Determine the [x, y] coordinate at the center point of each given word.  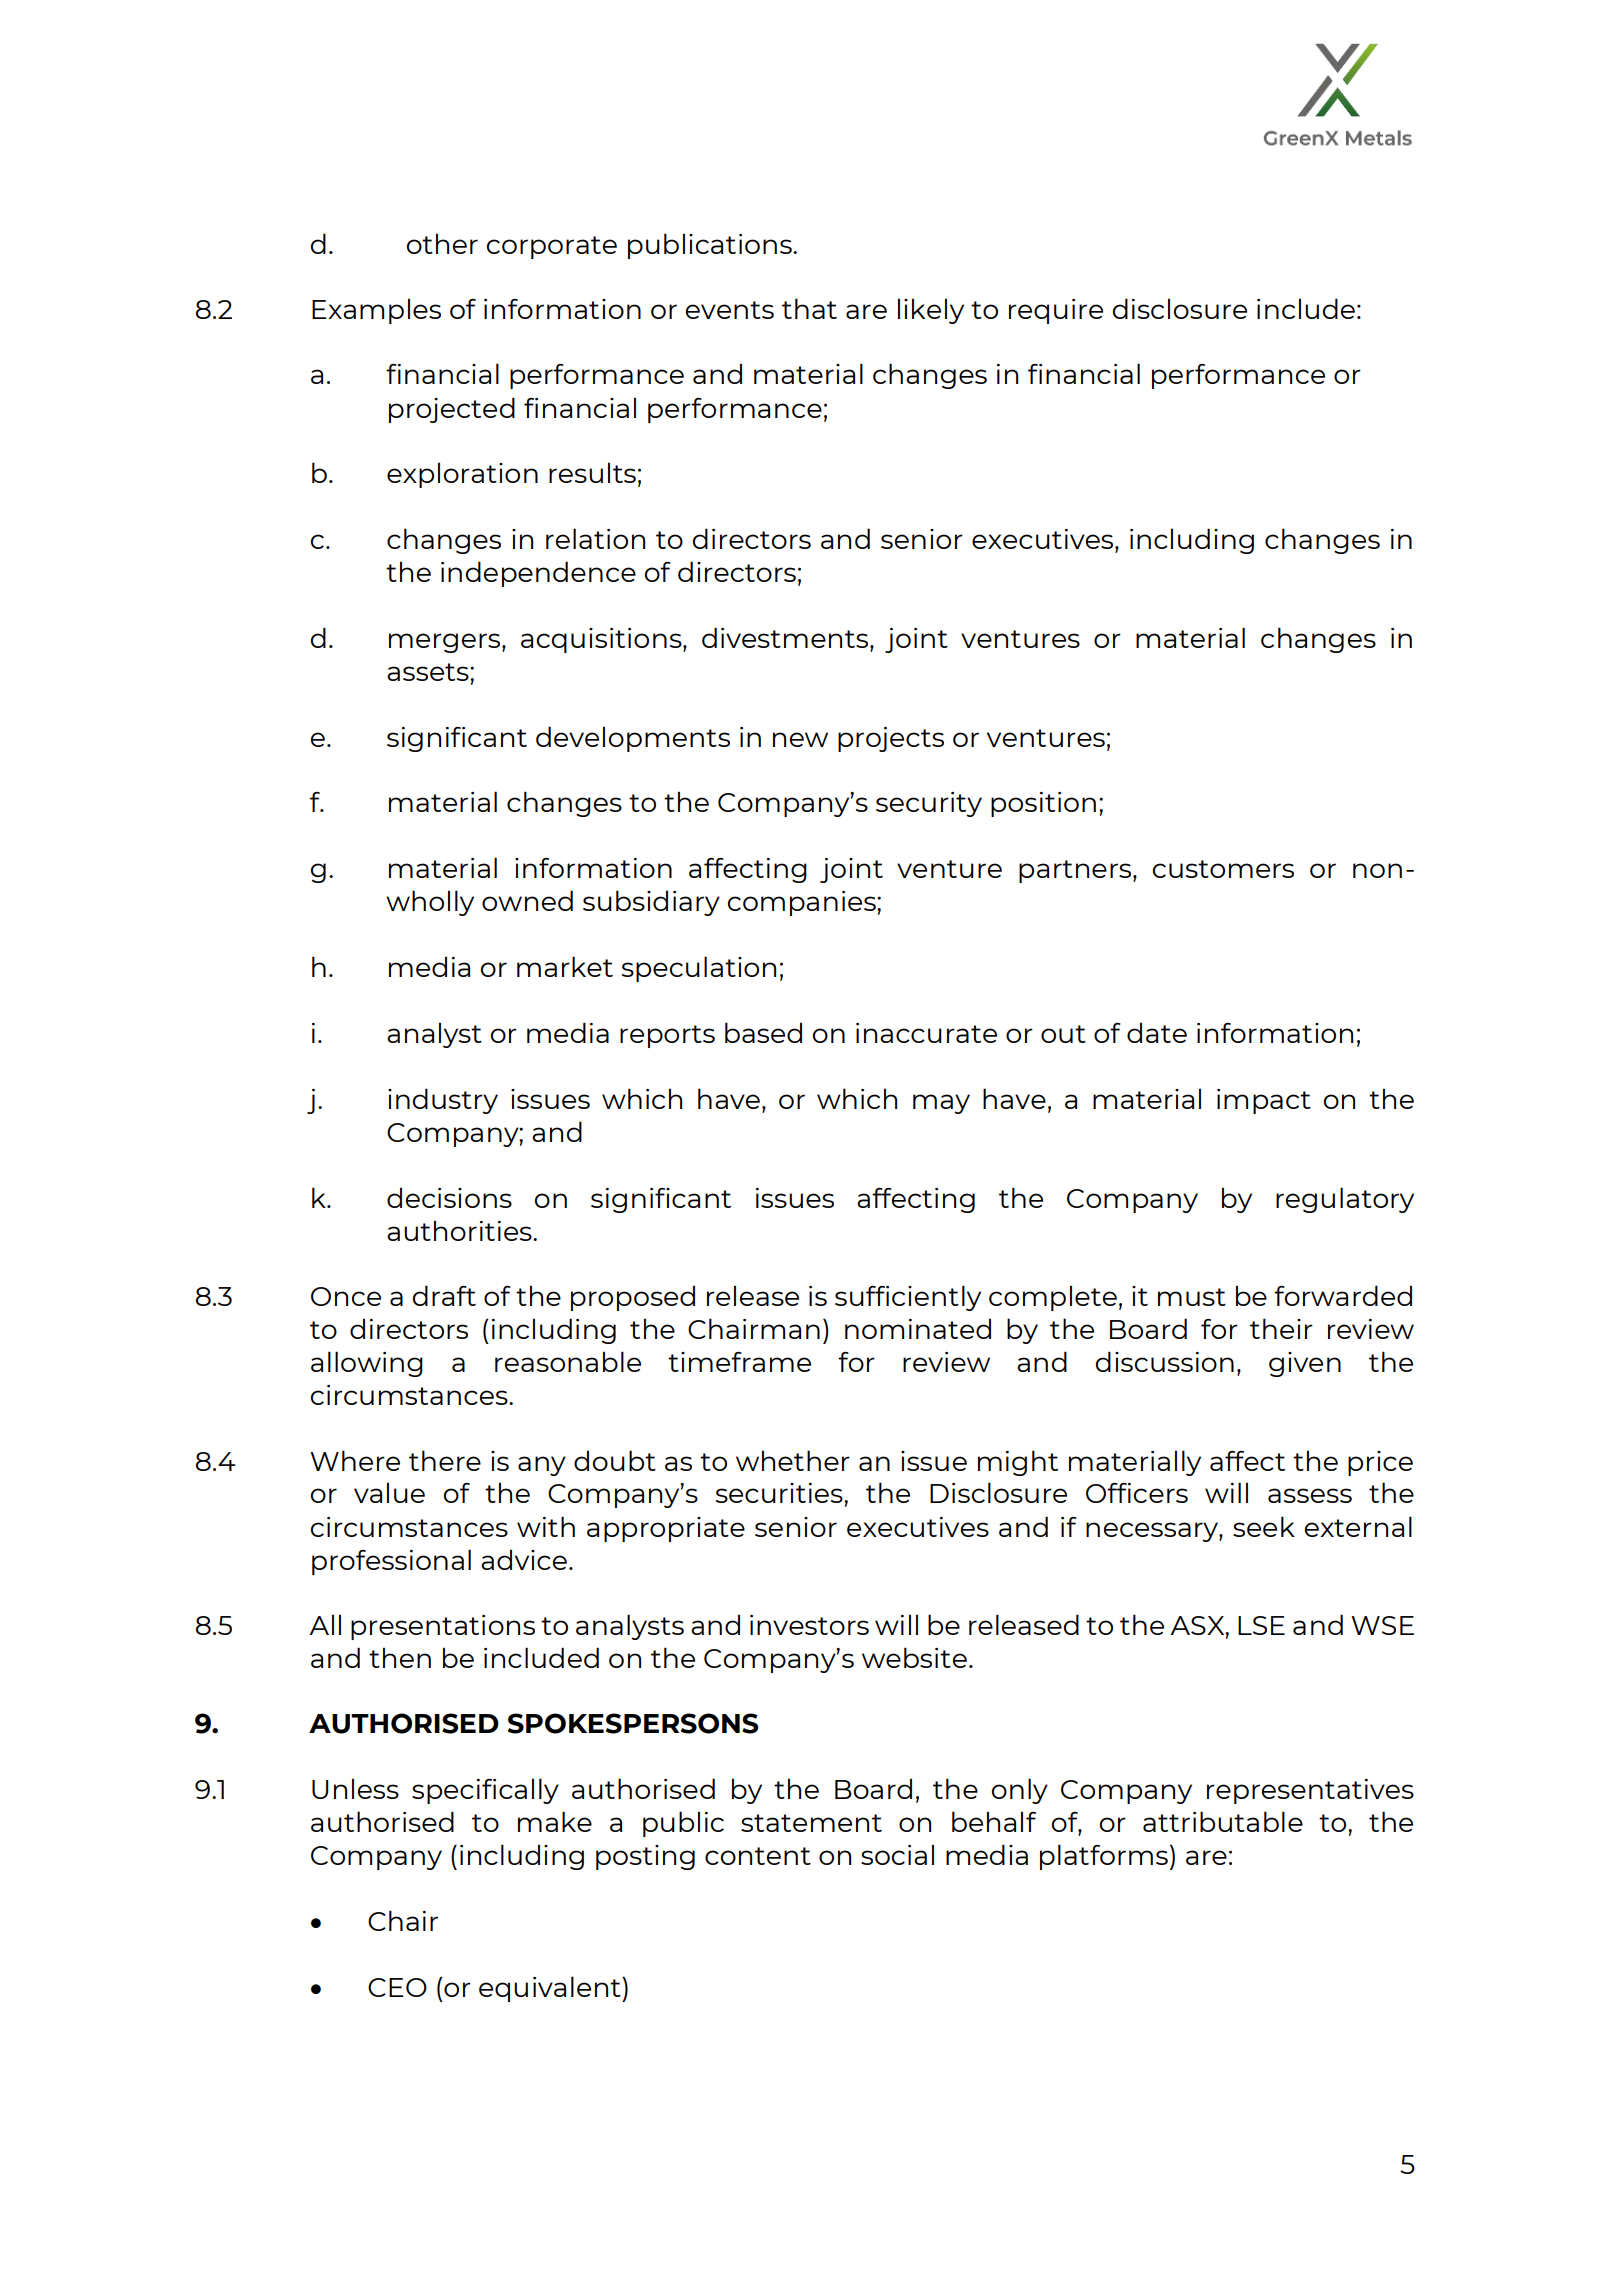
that [809, 308]
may [941, 1104]
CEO [397, 1987]
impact [1264, 1101]
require [1056, 311]
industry [443, 1101]
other [442, 243]
